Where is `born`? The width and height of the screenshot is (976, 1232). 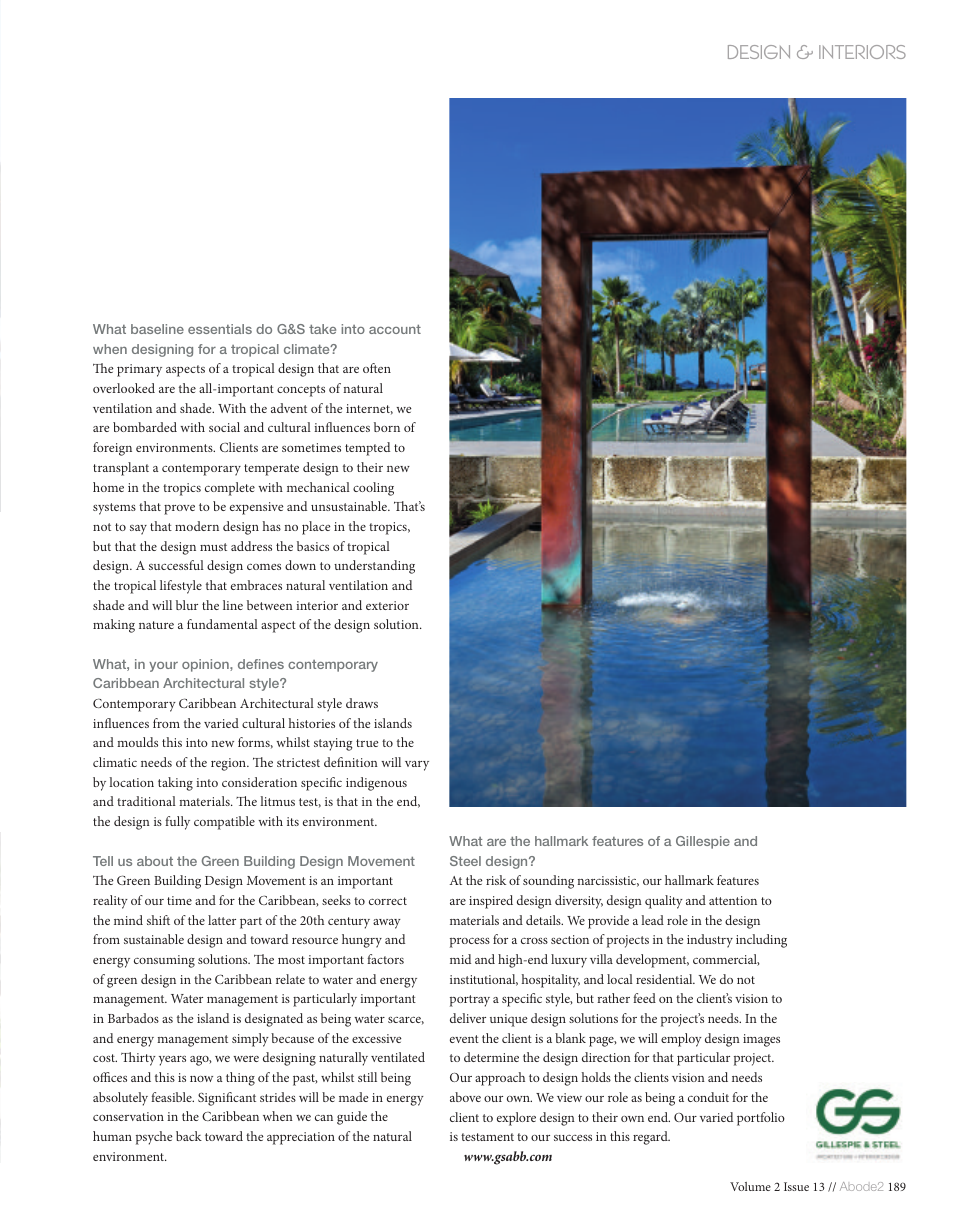
born is located at coordinates (387, 427).
